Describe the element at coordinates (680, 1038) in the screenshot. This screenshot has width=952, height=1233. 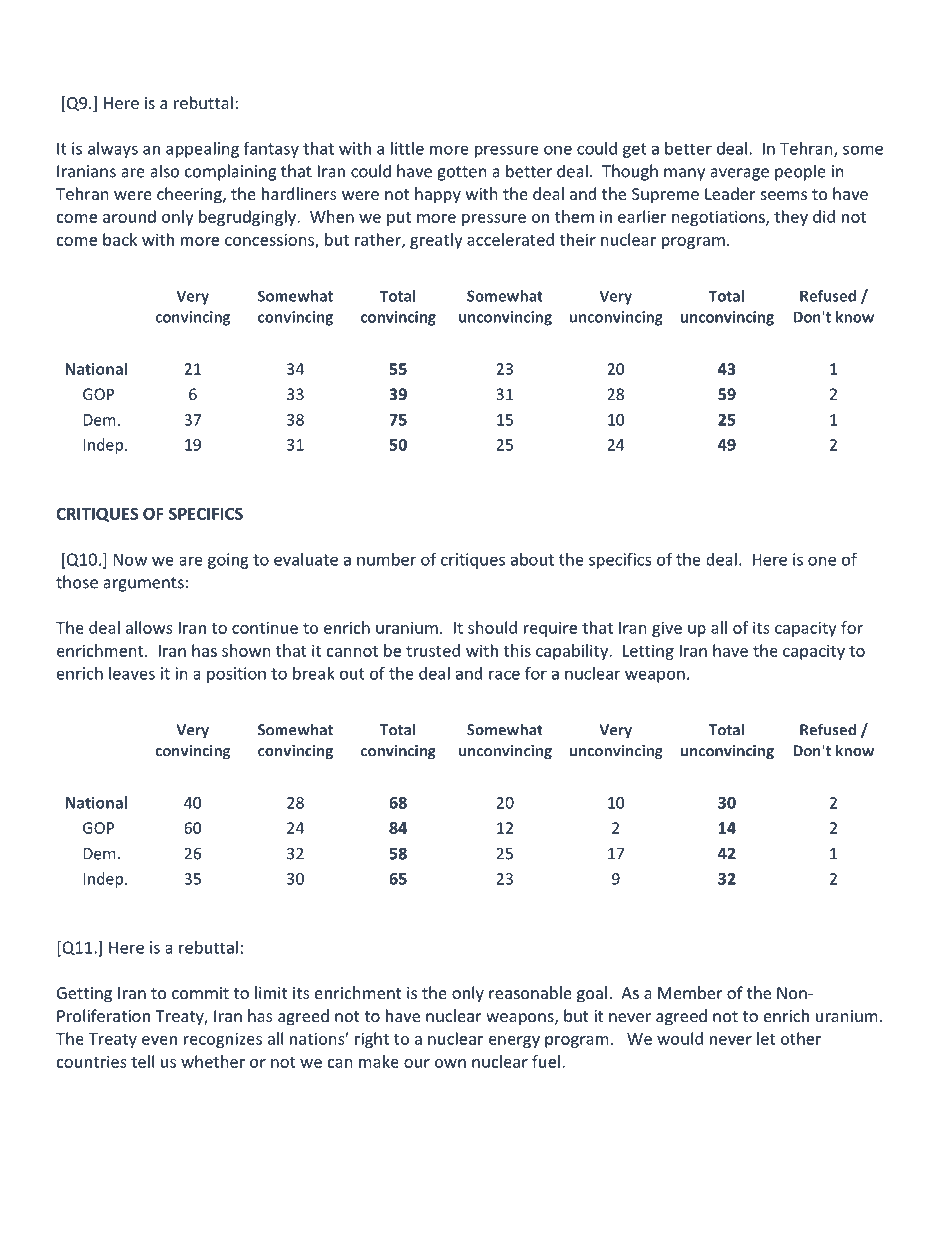
I see `would` at that location.
